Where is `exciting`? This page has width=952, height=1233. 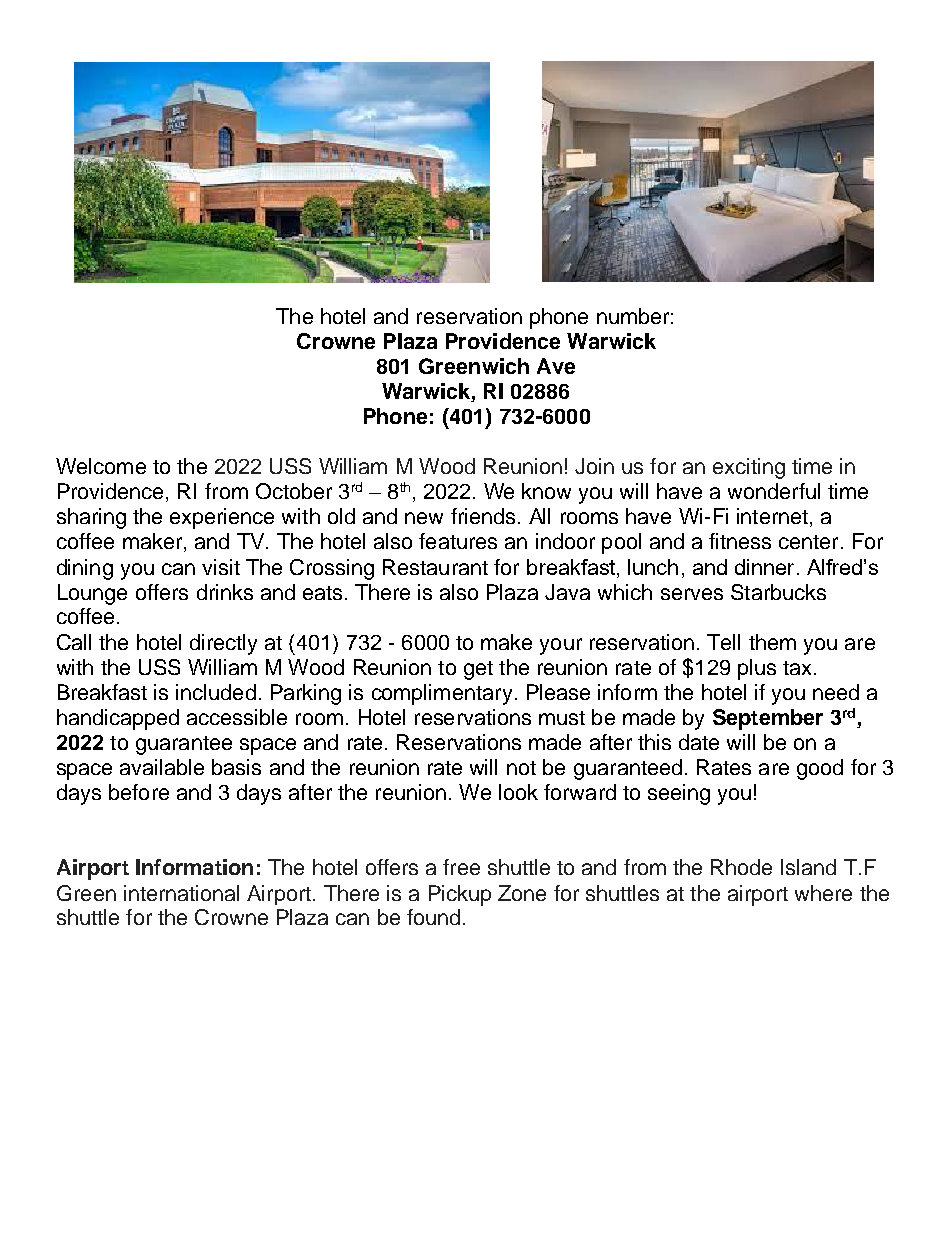
exciting is located at coordinates (749, 468).
